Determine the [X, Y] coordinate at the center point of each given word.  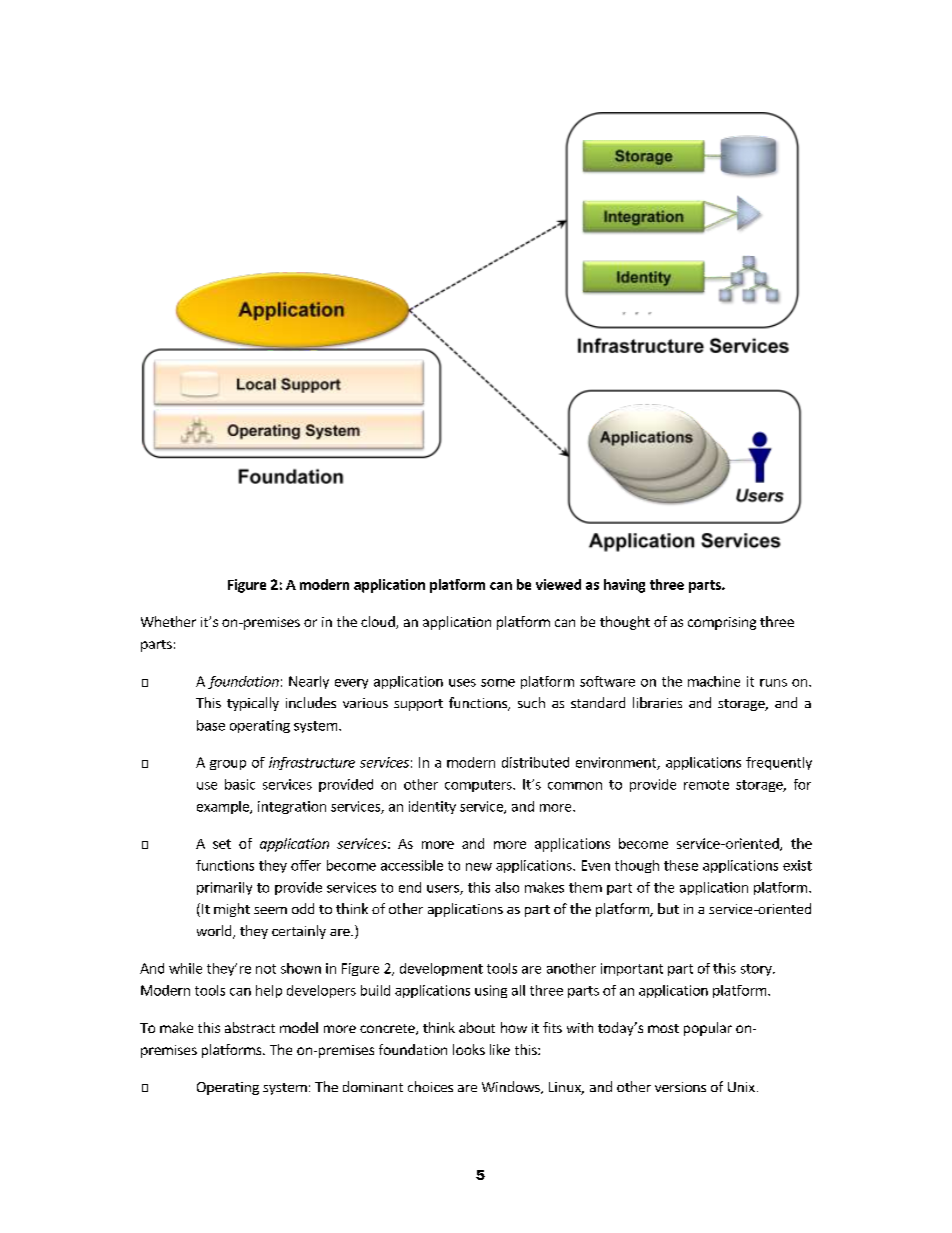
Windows [512, 1087]
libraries [657, 702]
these [681, 865]
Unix [741, 1087]
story [757, 970]
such [531, 702]
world [215, 932]
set [222, 844]
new [479, 867]
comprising [722, 623]
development [441, 969]
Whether [168, 621]
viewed [558, 584]
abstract [250, 1027]
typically [253, 704]
